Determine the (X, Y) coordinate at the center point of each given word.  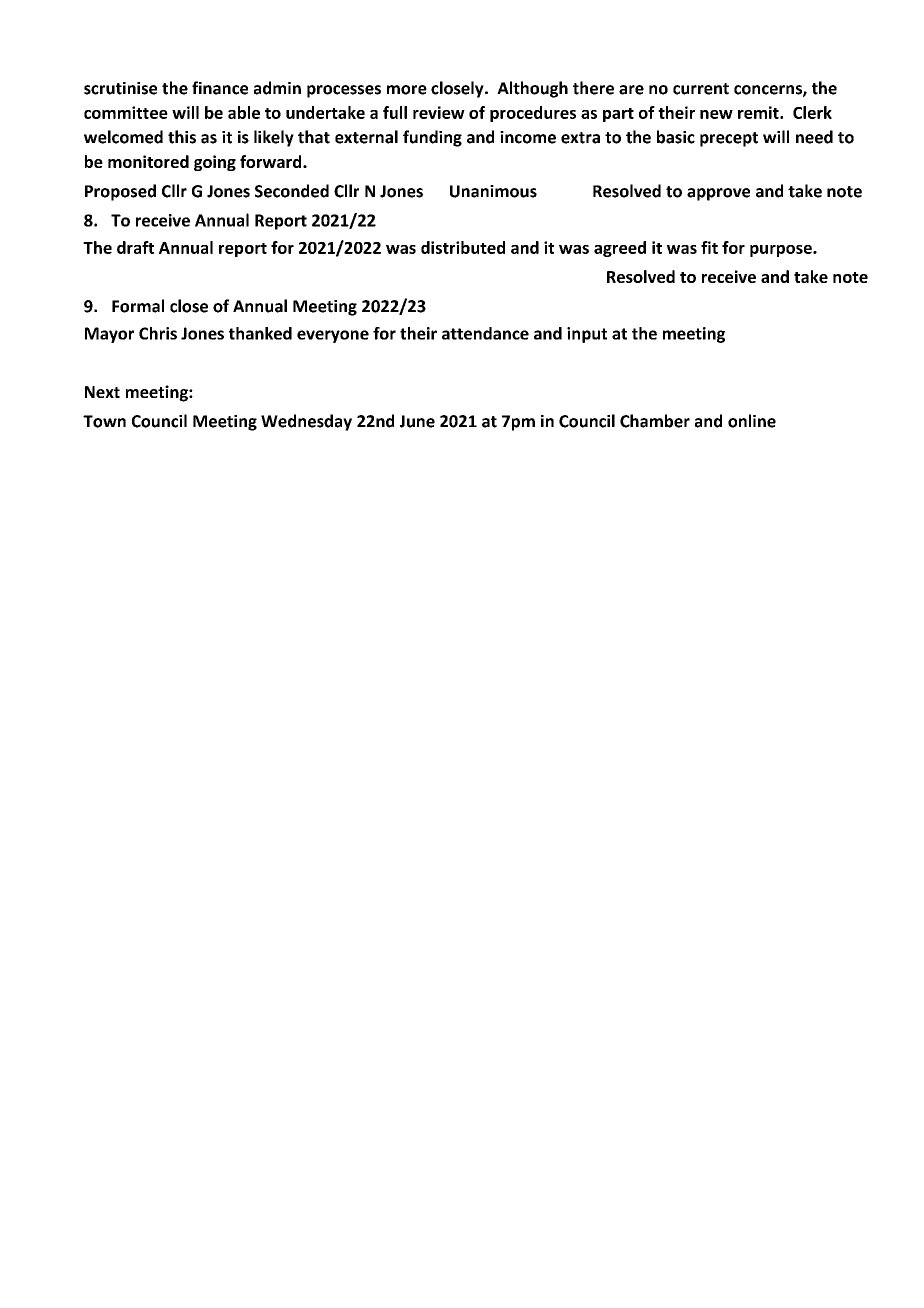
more (407, 90)
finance (220, 88)
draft (135, 247)
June (417, 421)
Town (104, 421)
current (701, 89)
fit (709, 247)
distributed (463, 247)
